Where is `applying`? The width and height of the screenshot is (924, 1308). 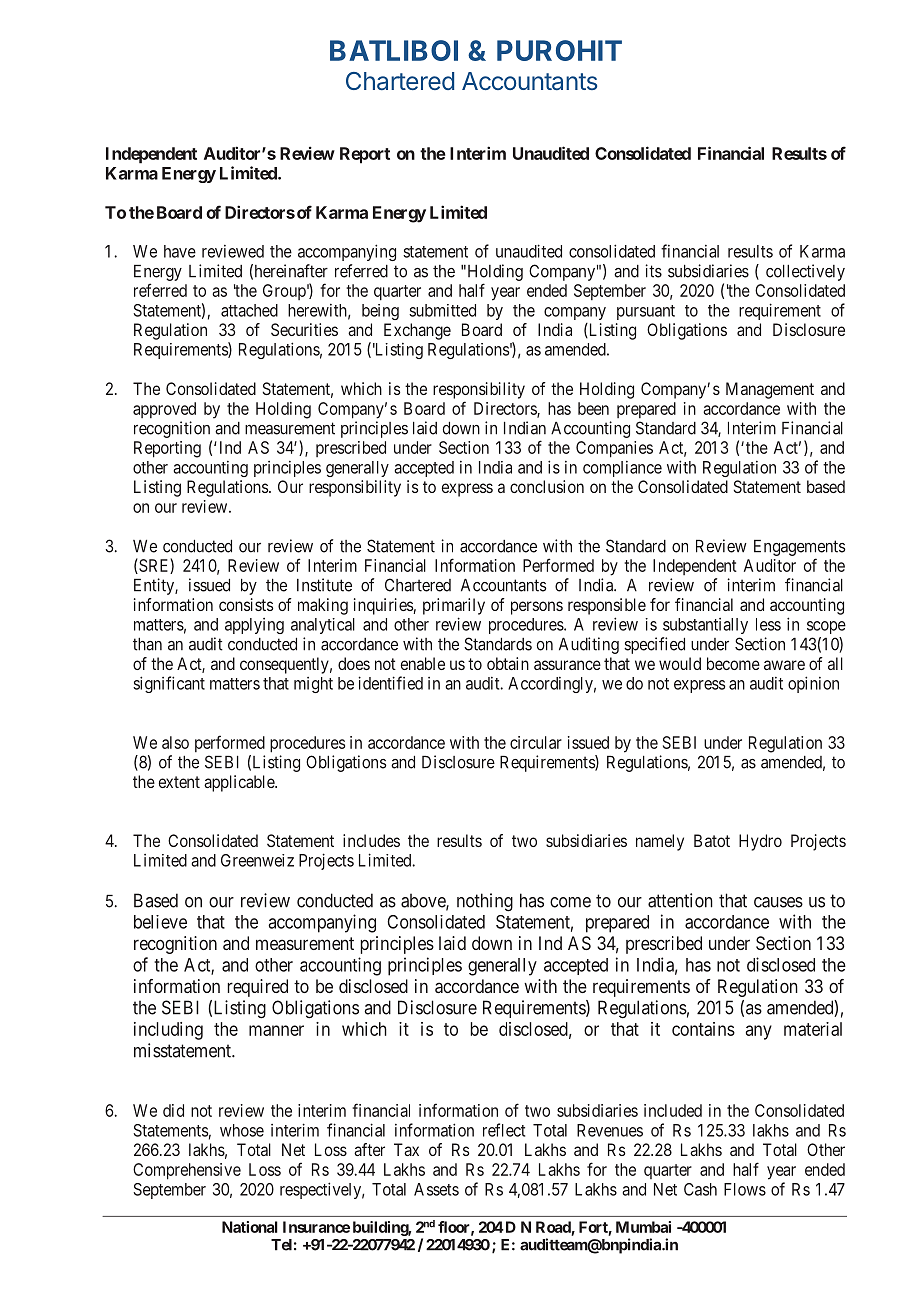
applying is located at coordinates (254, 626).
